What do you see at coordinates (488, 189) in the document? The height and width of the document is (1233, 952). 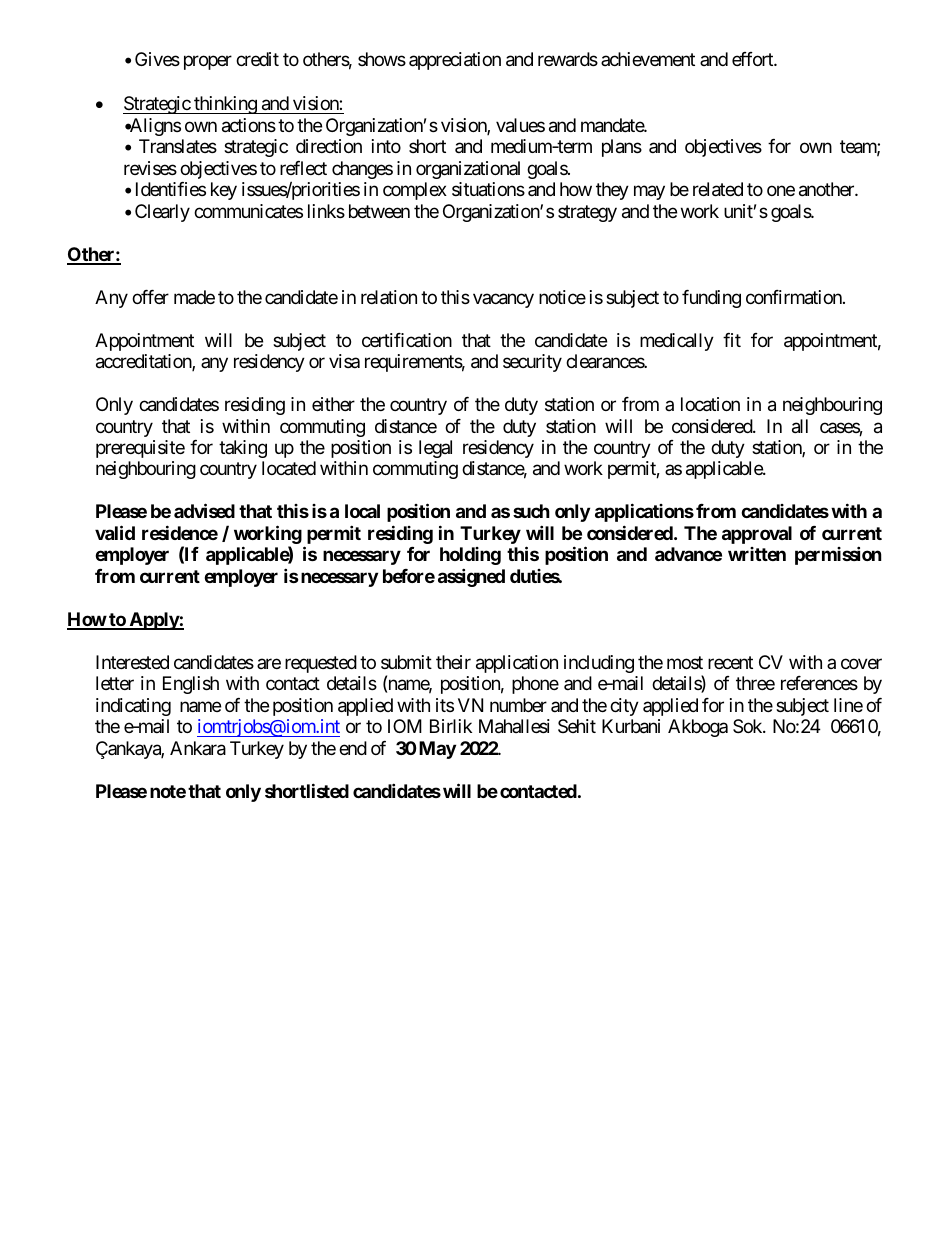 I see `situations` at bounding box center [488, 189].
